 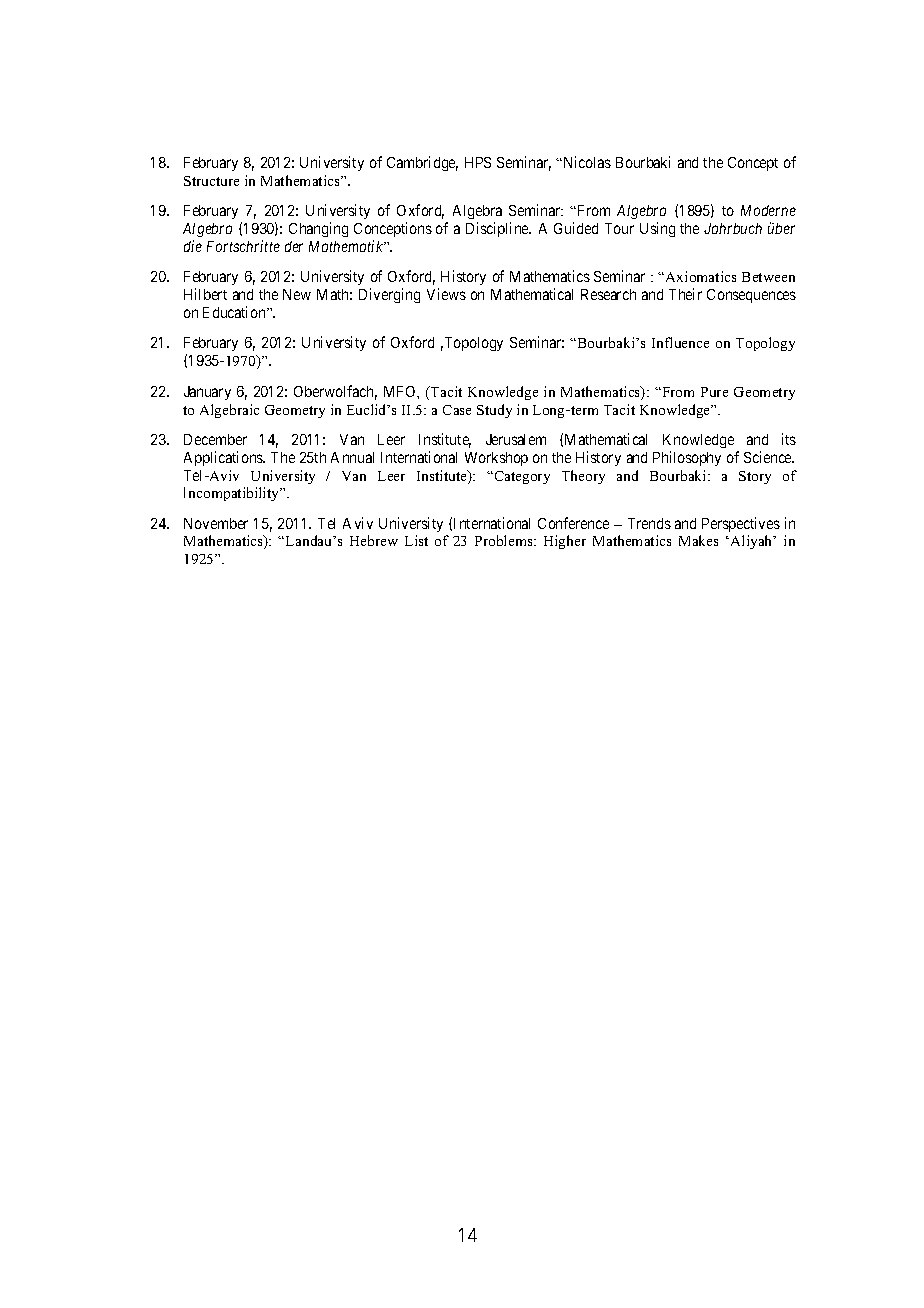 I want to click on Problems, so click(x=505, y=540).
